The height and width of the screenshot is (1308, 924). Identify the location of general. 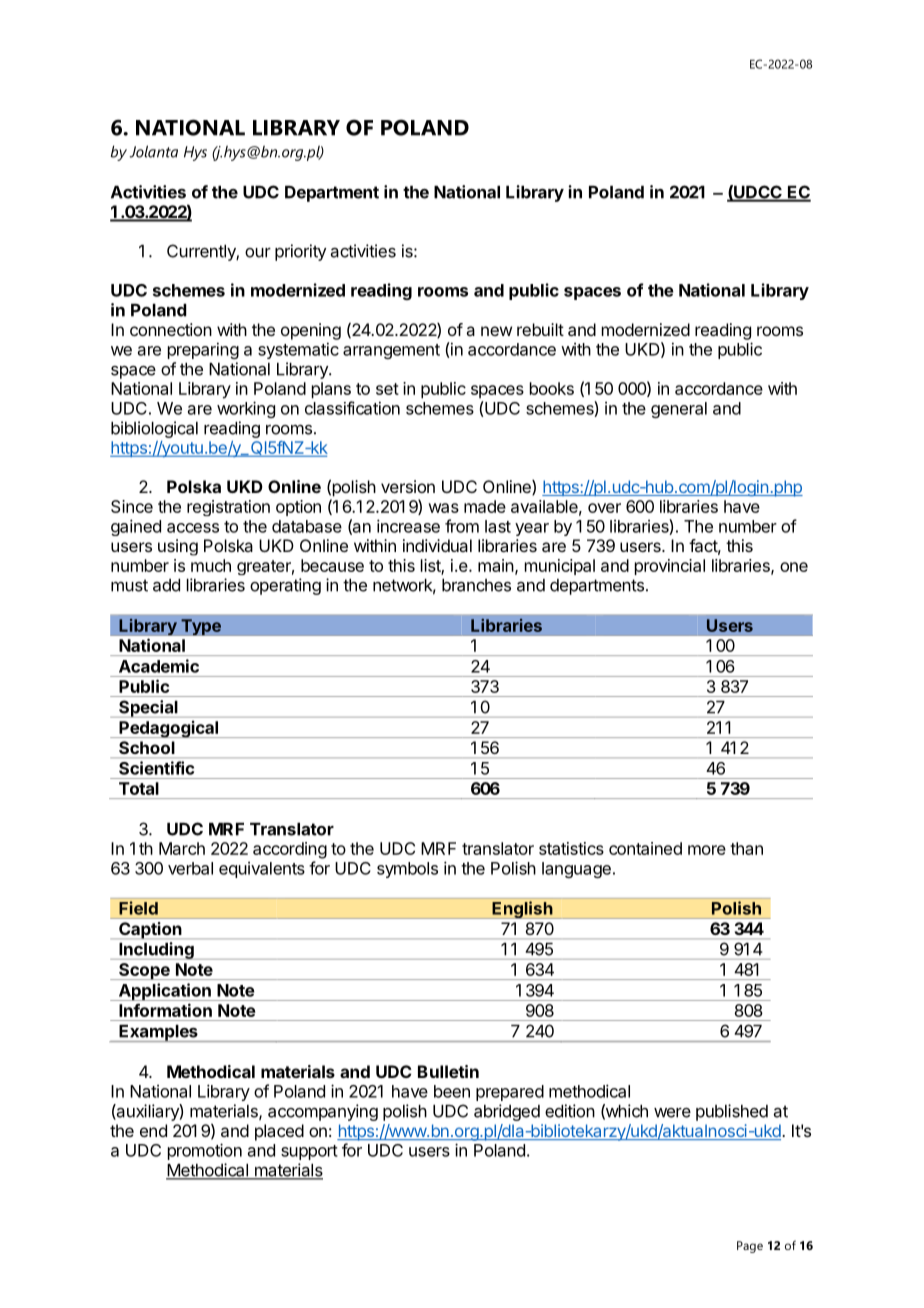
(679, 410).
